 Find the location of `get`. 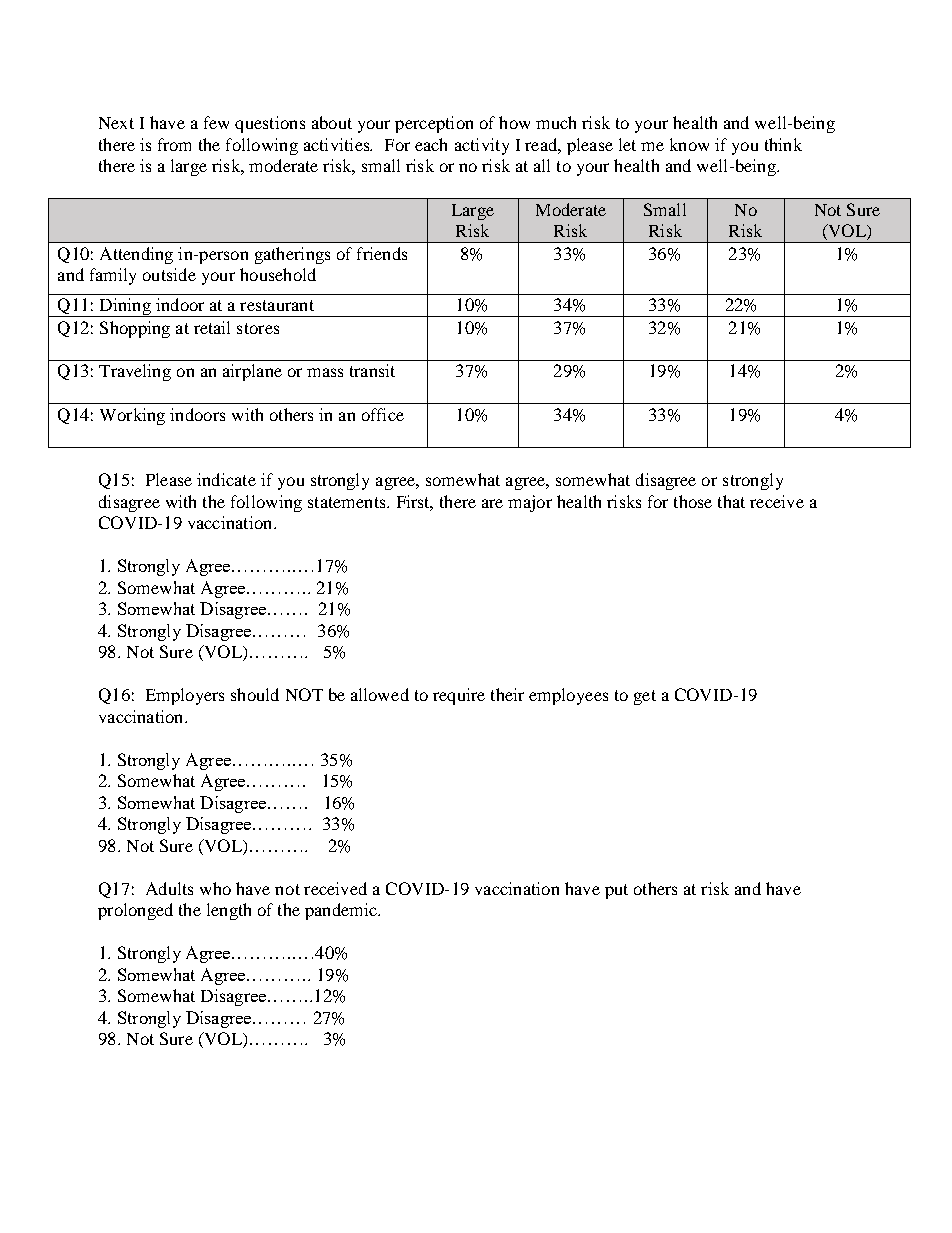

get is located at coordinates (645, 697).
